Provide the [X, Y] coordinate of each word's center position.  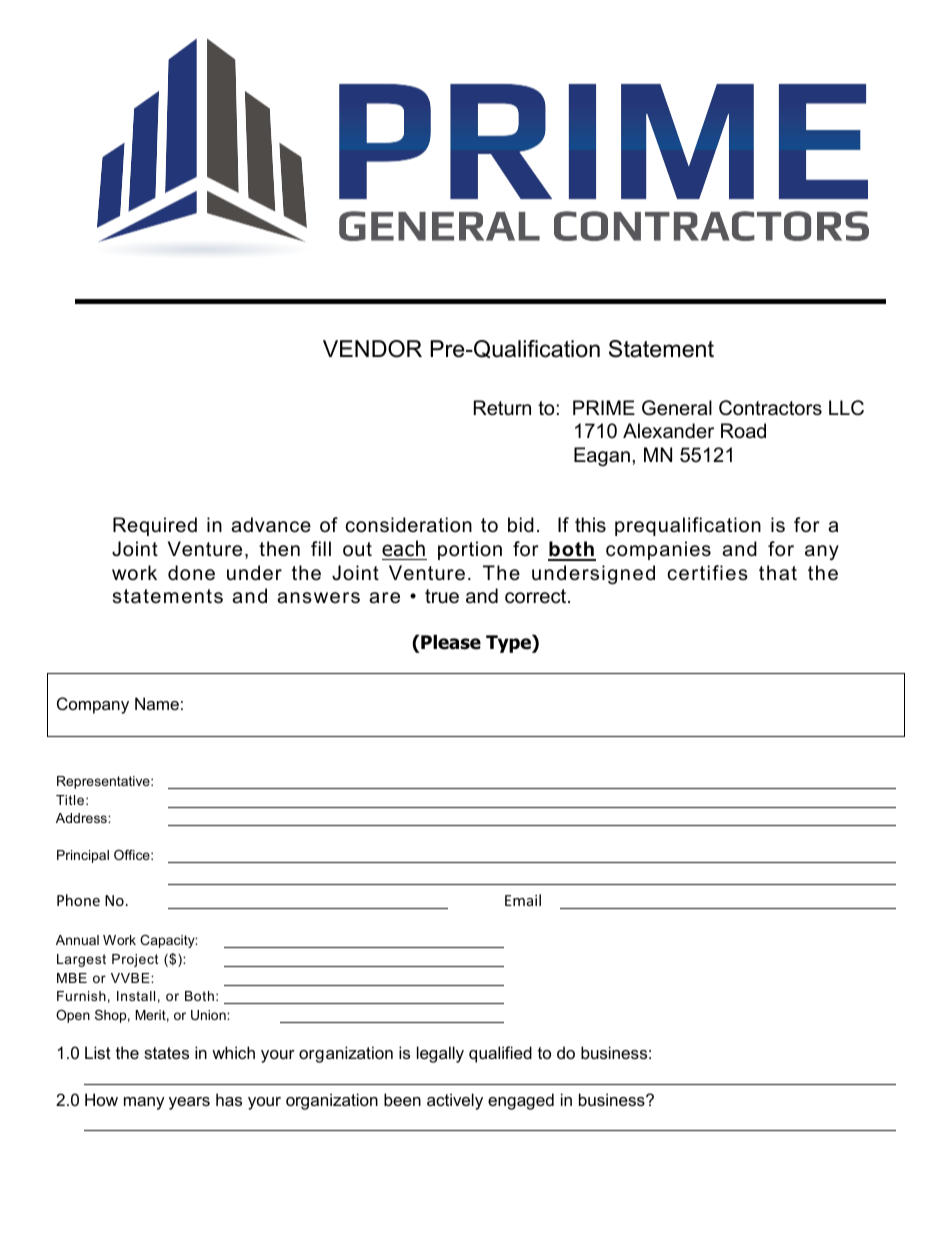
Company [93, 705]
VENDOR [372, 349]
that [778, 573]
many [144, 1103]
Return [502, 408]
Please [450, 643]
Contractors [770, 408]
